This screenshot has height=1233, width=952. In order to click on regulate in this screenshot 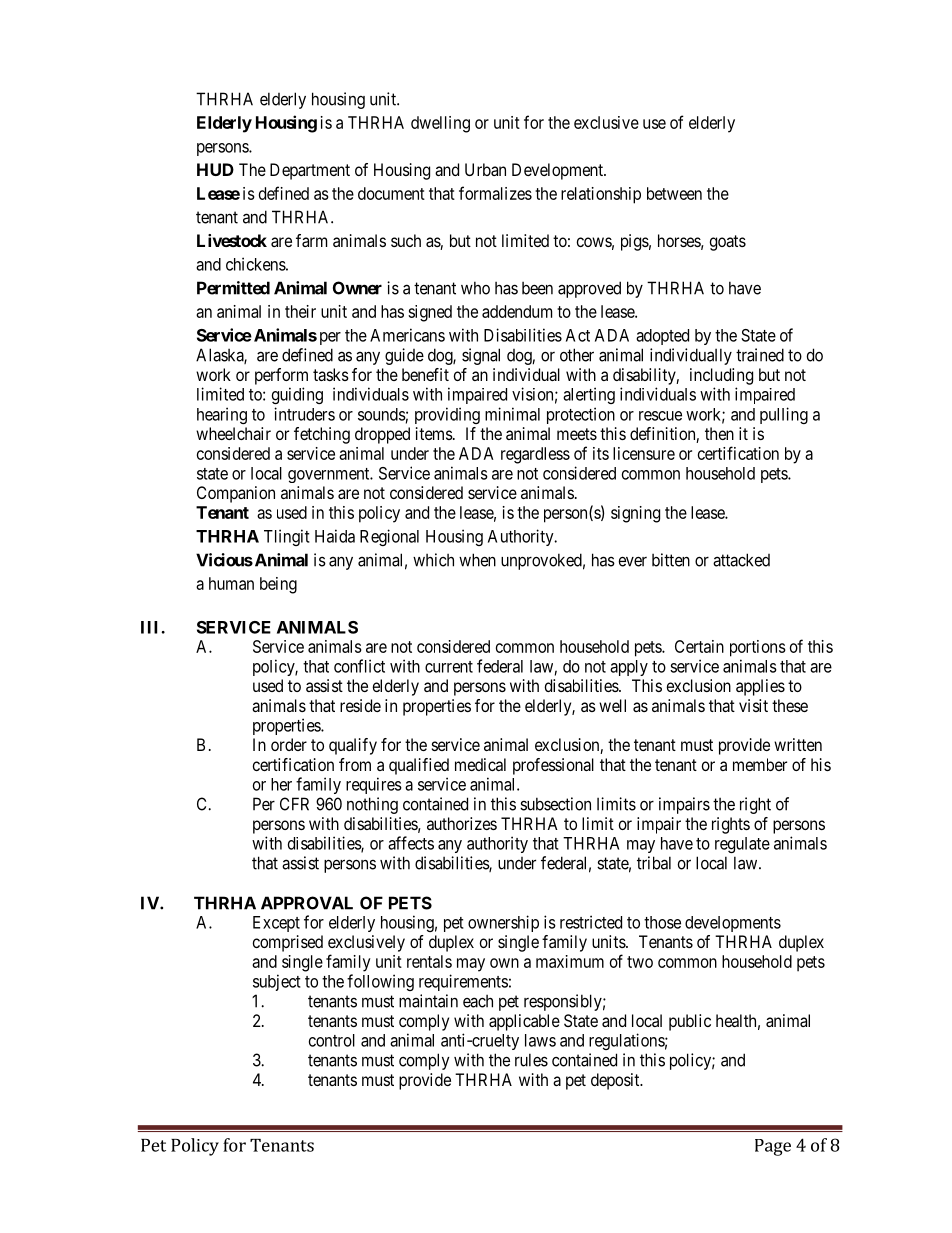, I will do `click(742, 845)`.
